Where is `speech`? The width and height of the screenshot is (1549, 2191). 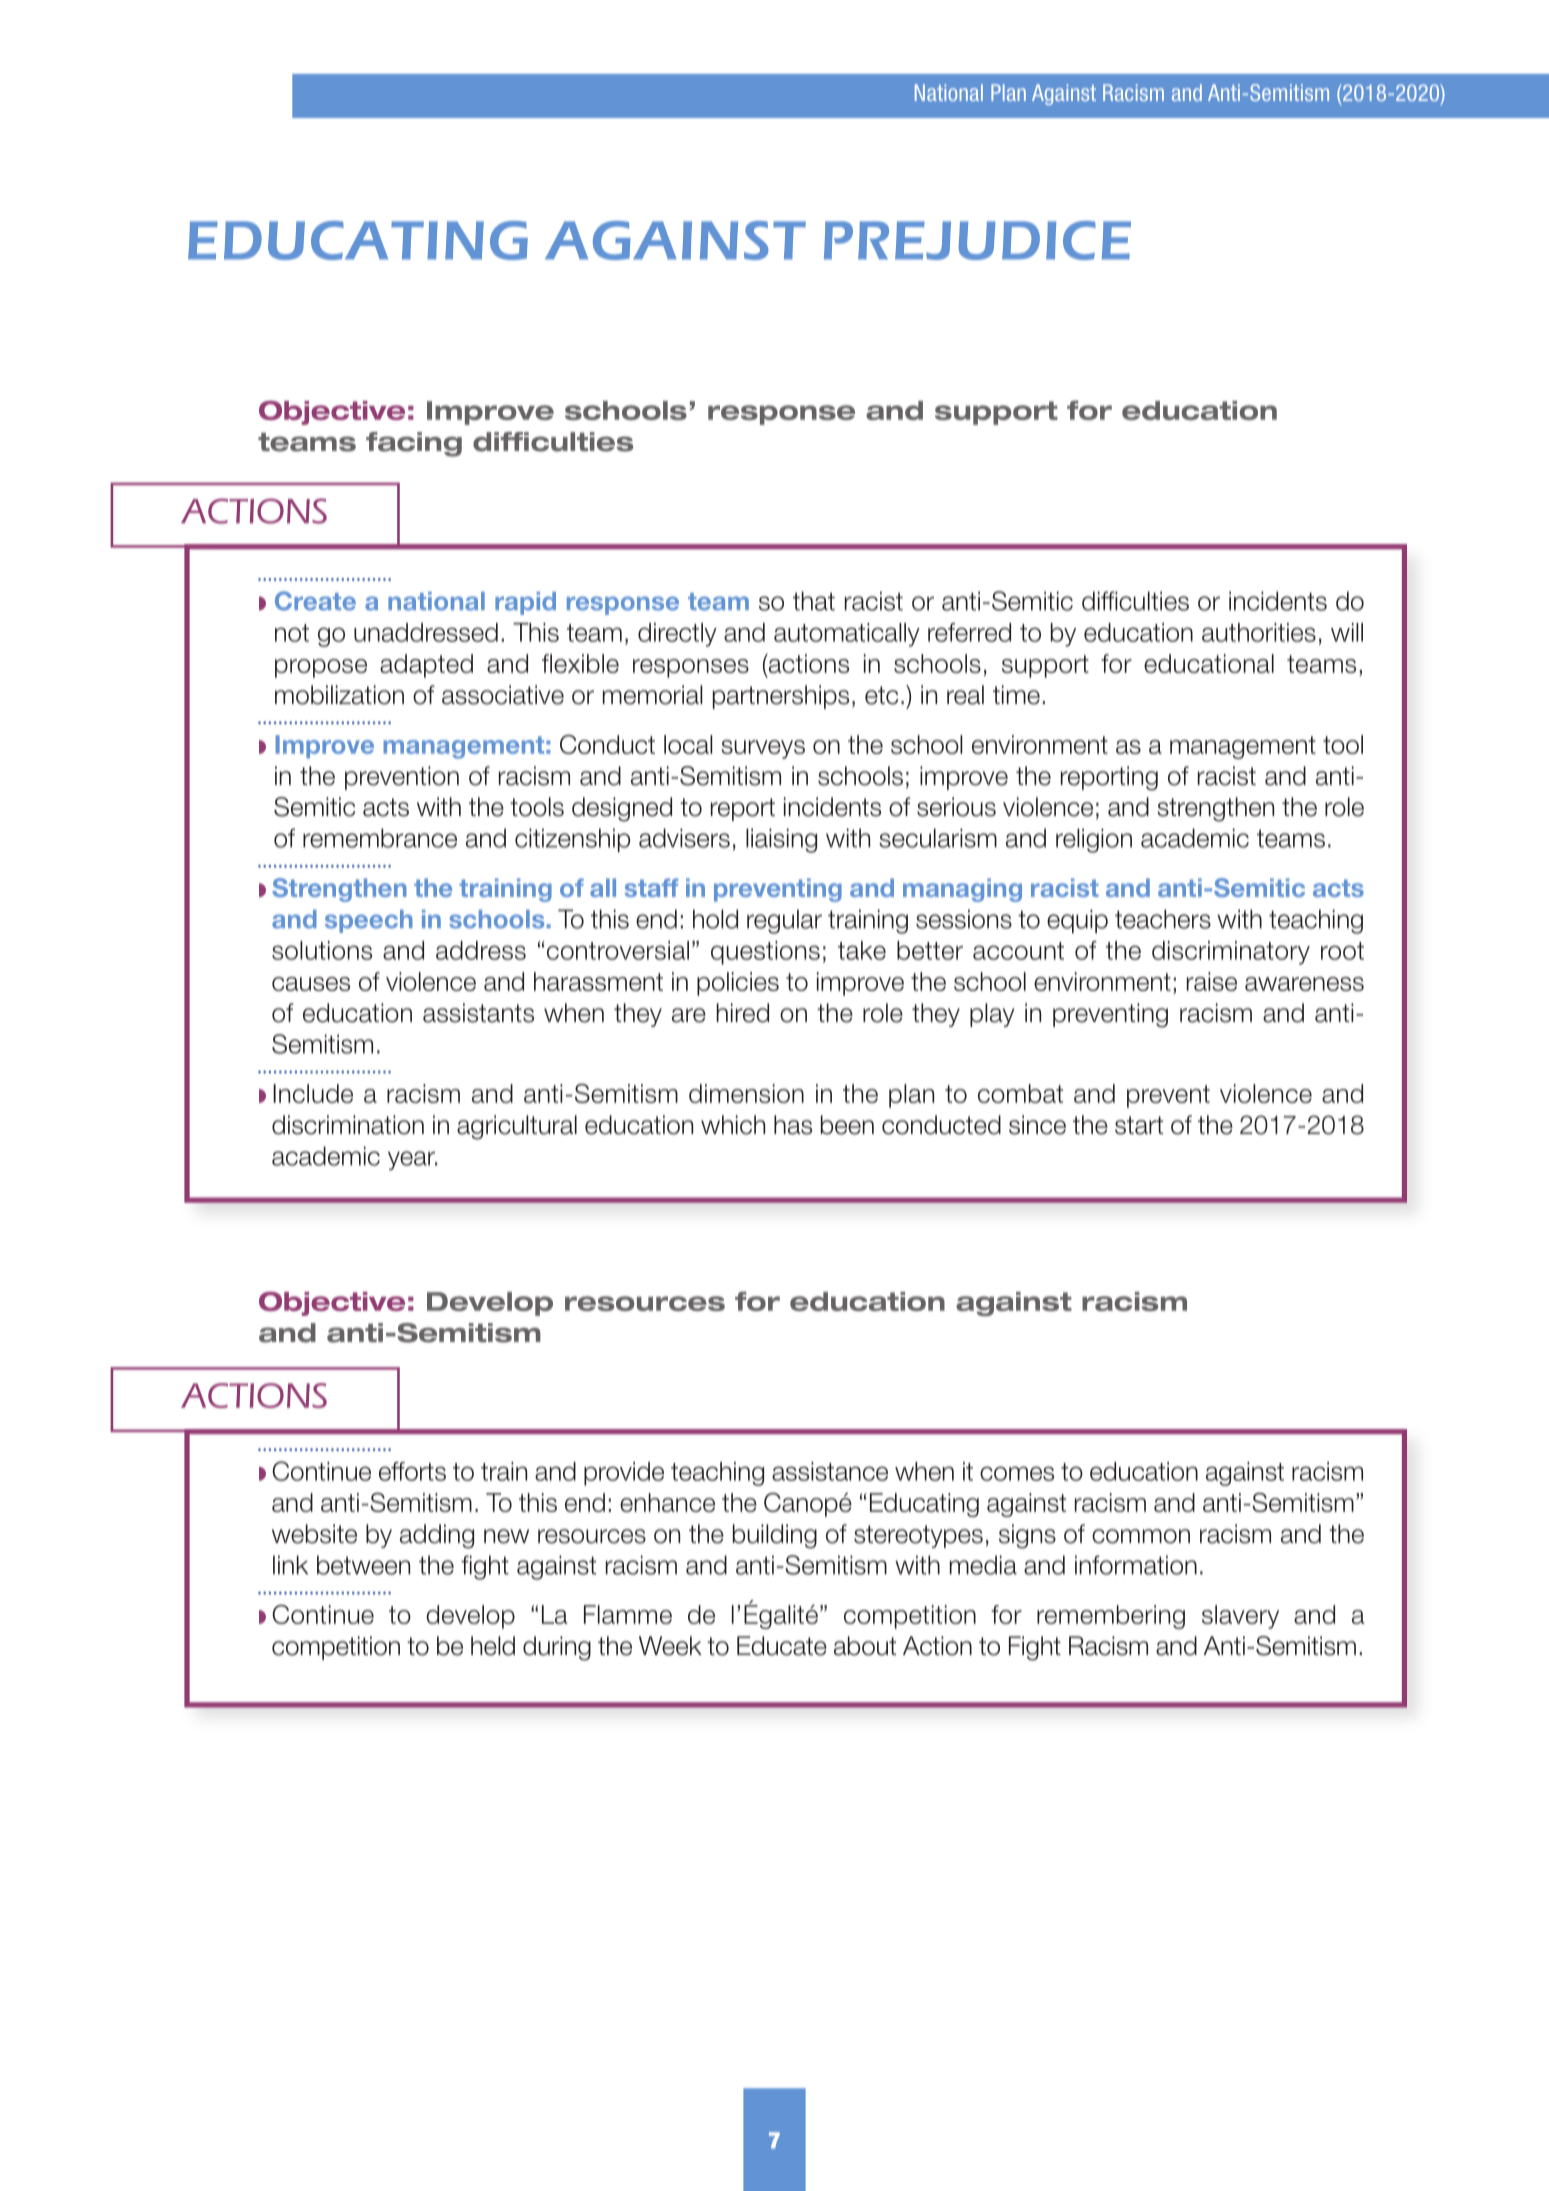 speech is located at coordinates (369, 921).
